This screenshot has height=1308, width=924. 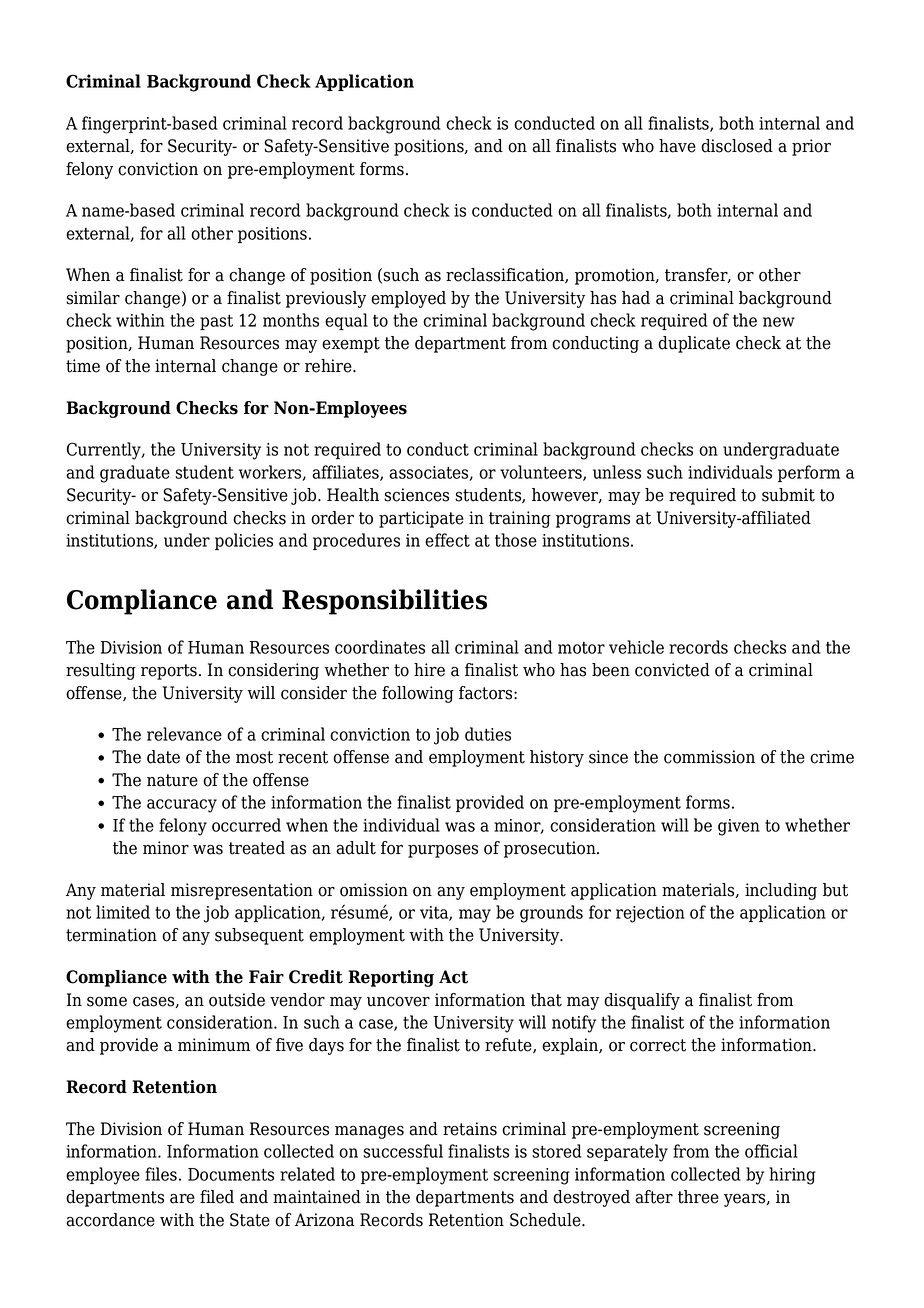 What do you see at coordinates (244, 541) in the screenshot?
I see `policies` at bounding box center [244, 541].
